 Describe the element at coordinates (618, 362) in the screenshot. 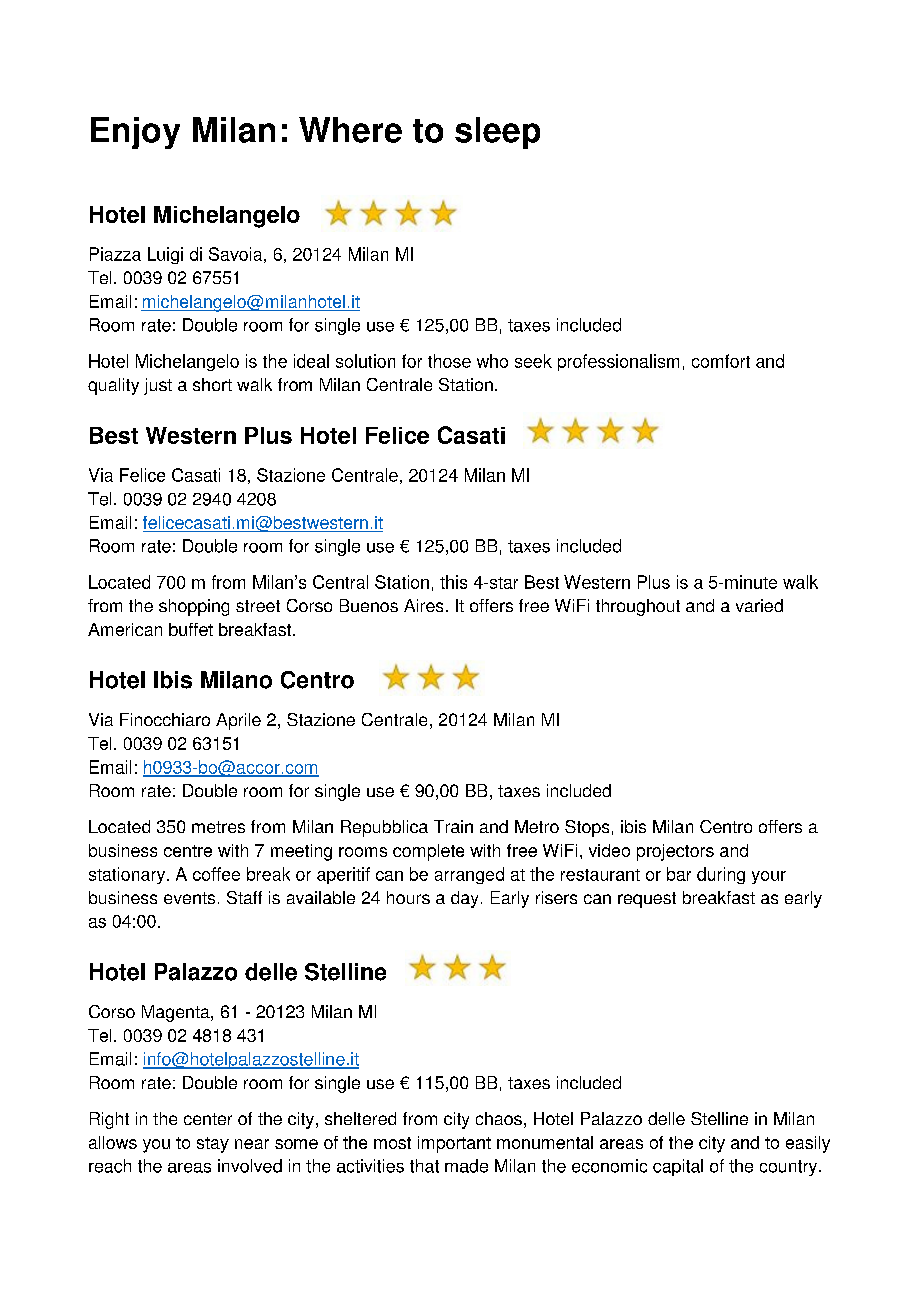

I see `professionalism` at that location.
